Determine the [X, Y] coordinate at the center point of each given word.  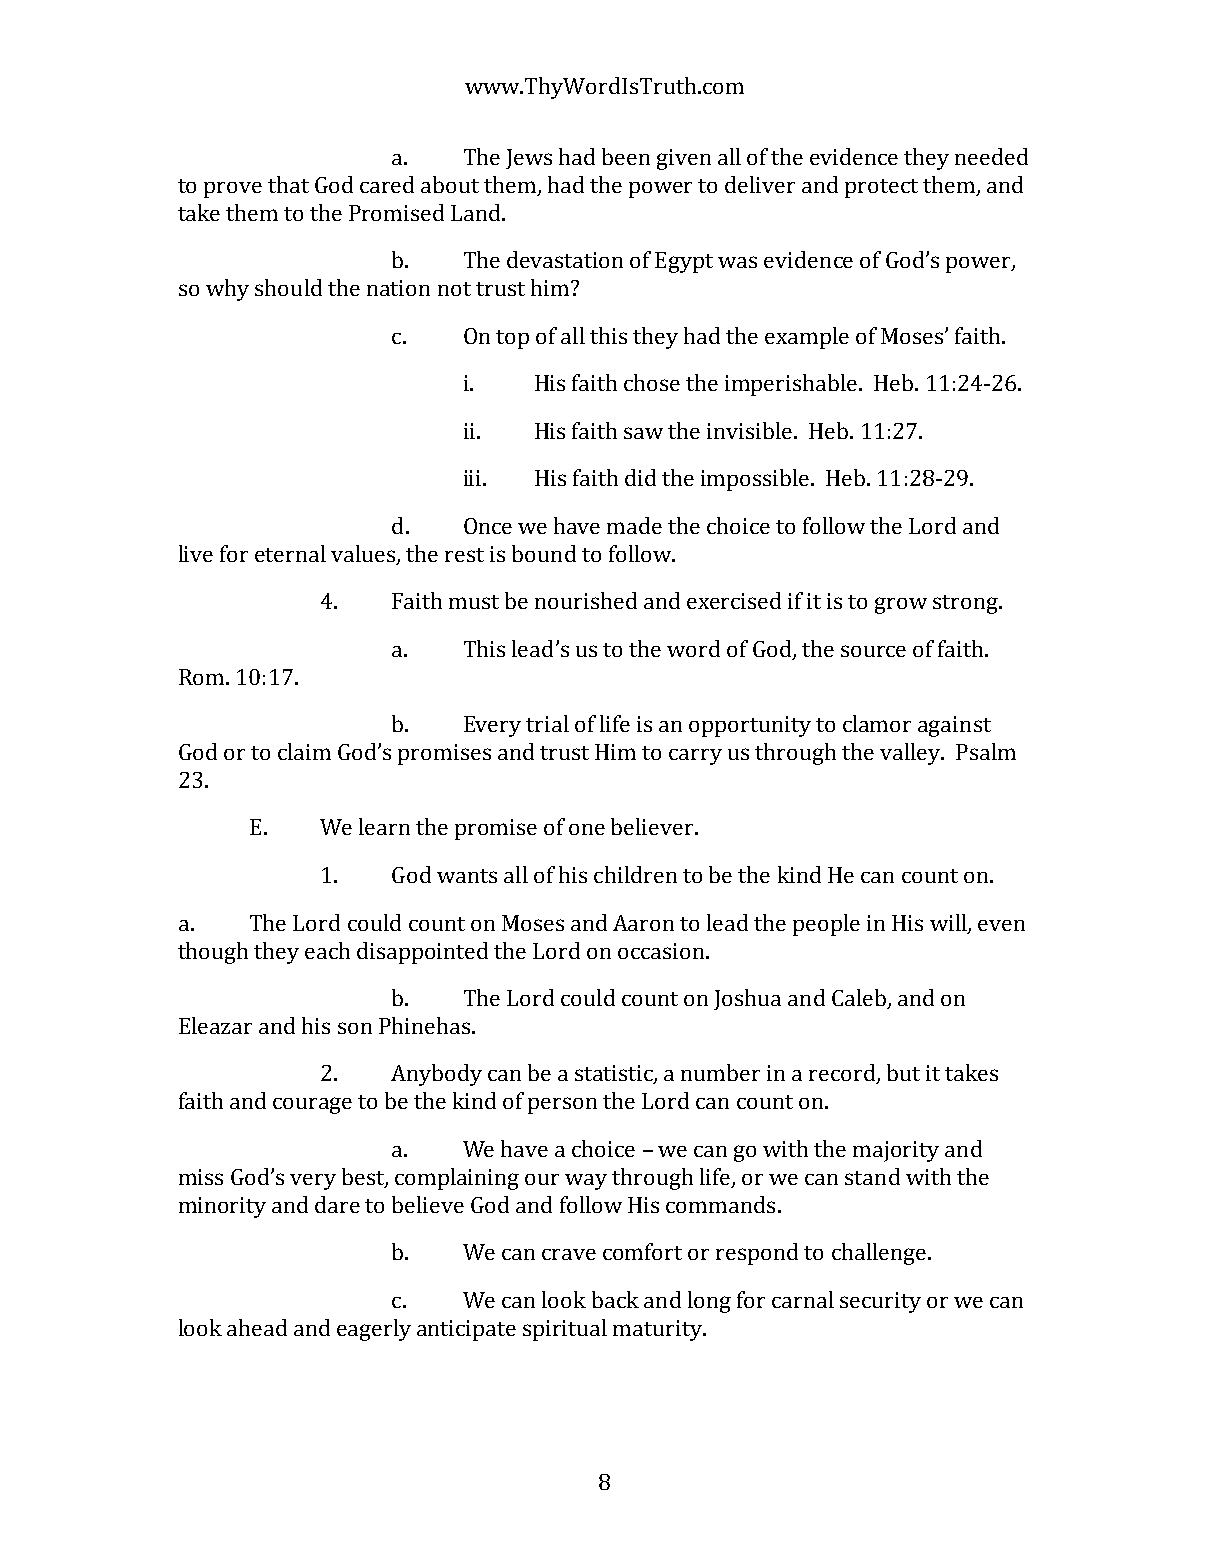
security [880, 1302]
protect [881, 188]
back [615, 1299]
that [288, 184]
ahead [257, 1327]
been [626, 156]
